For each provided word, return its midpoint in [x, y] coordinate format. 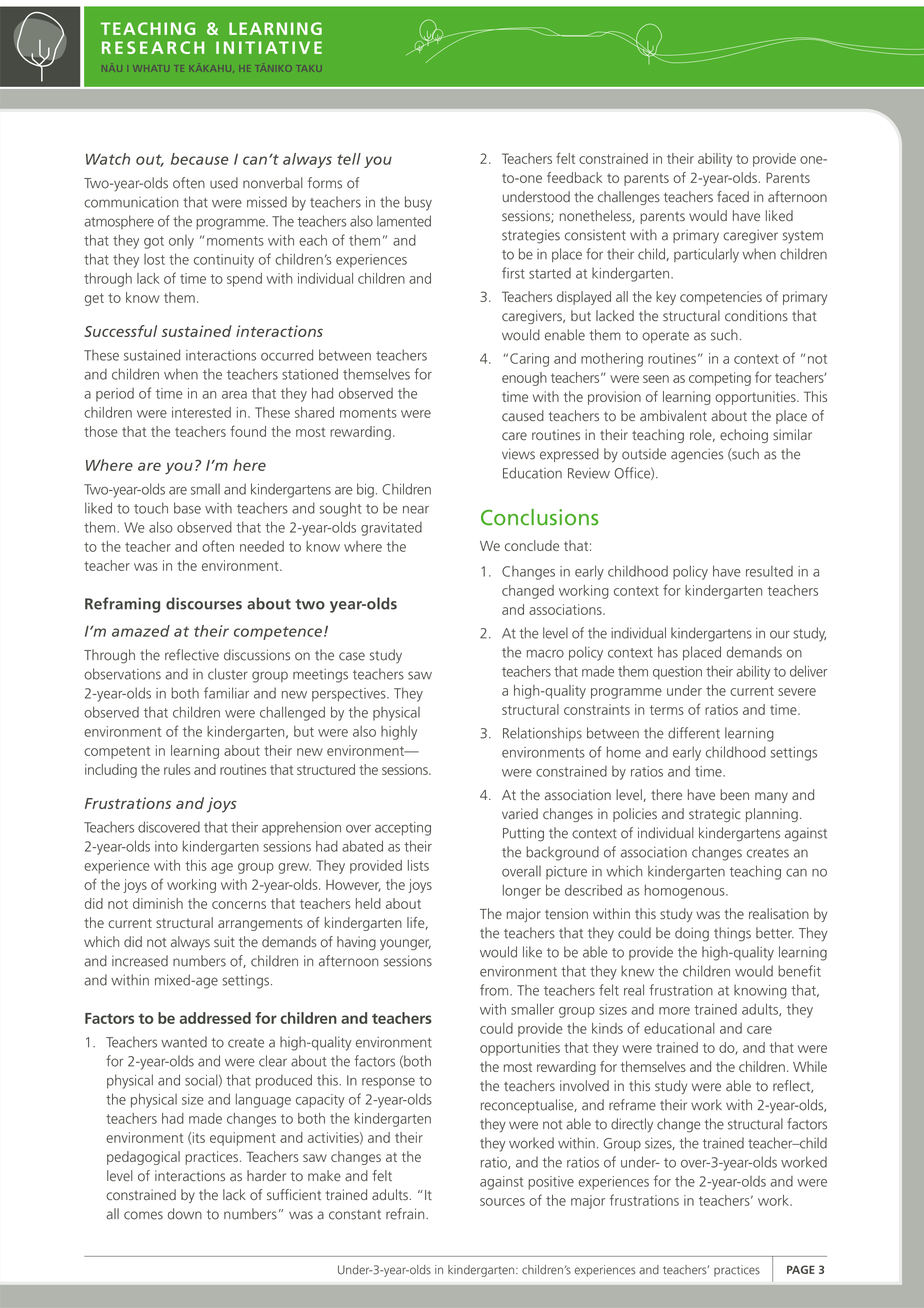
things [732, 934]
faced [733, 197]
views [518, 454]
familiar [226, 693]
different [694, 733]
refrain [406, 1214]
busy [418, 203]
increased [140, 961]
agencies [697, 455]
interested [201, 412]
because [200, 159]
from [494, 990]
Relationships [542, 734]
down [185, 1214]
